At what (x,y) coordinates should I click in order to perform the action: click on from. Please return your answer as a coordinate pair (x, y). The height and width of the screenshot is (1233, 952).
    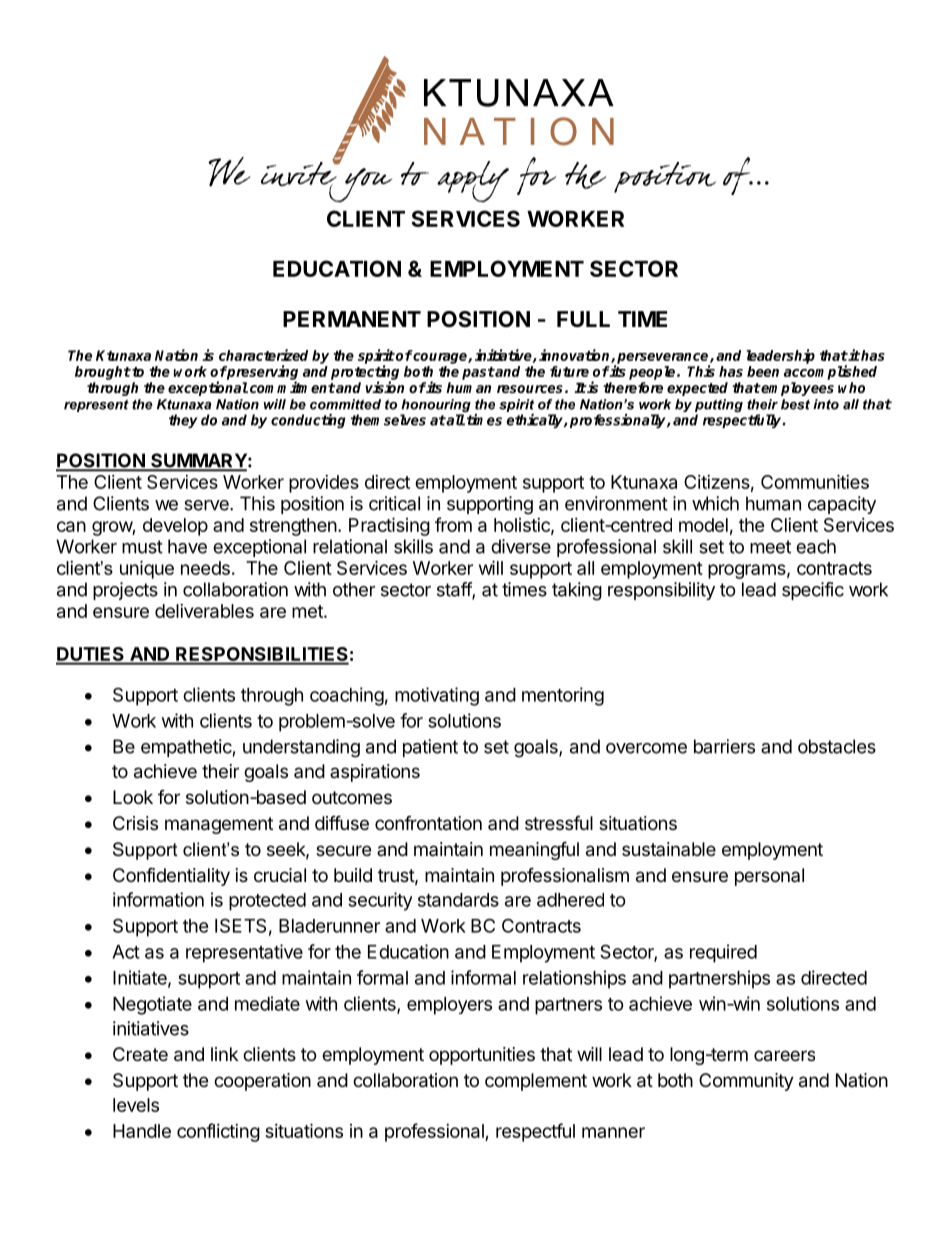
    Looking at the image, I should click on (453, 524).
